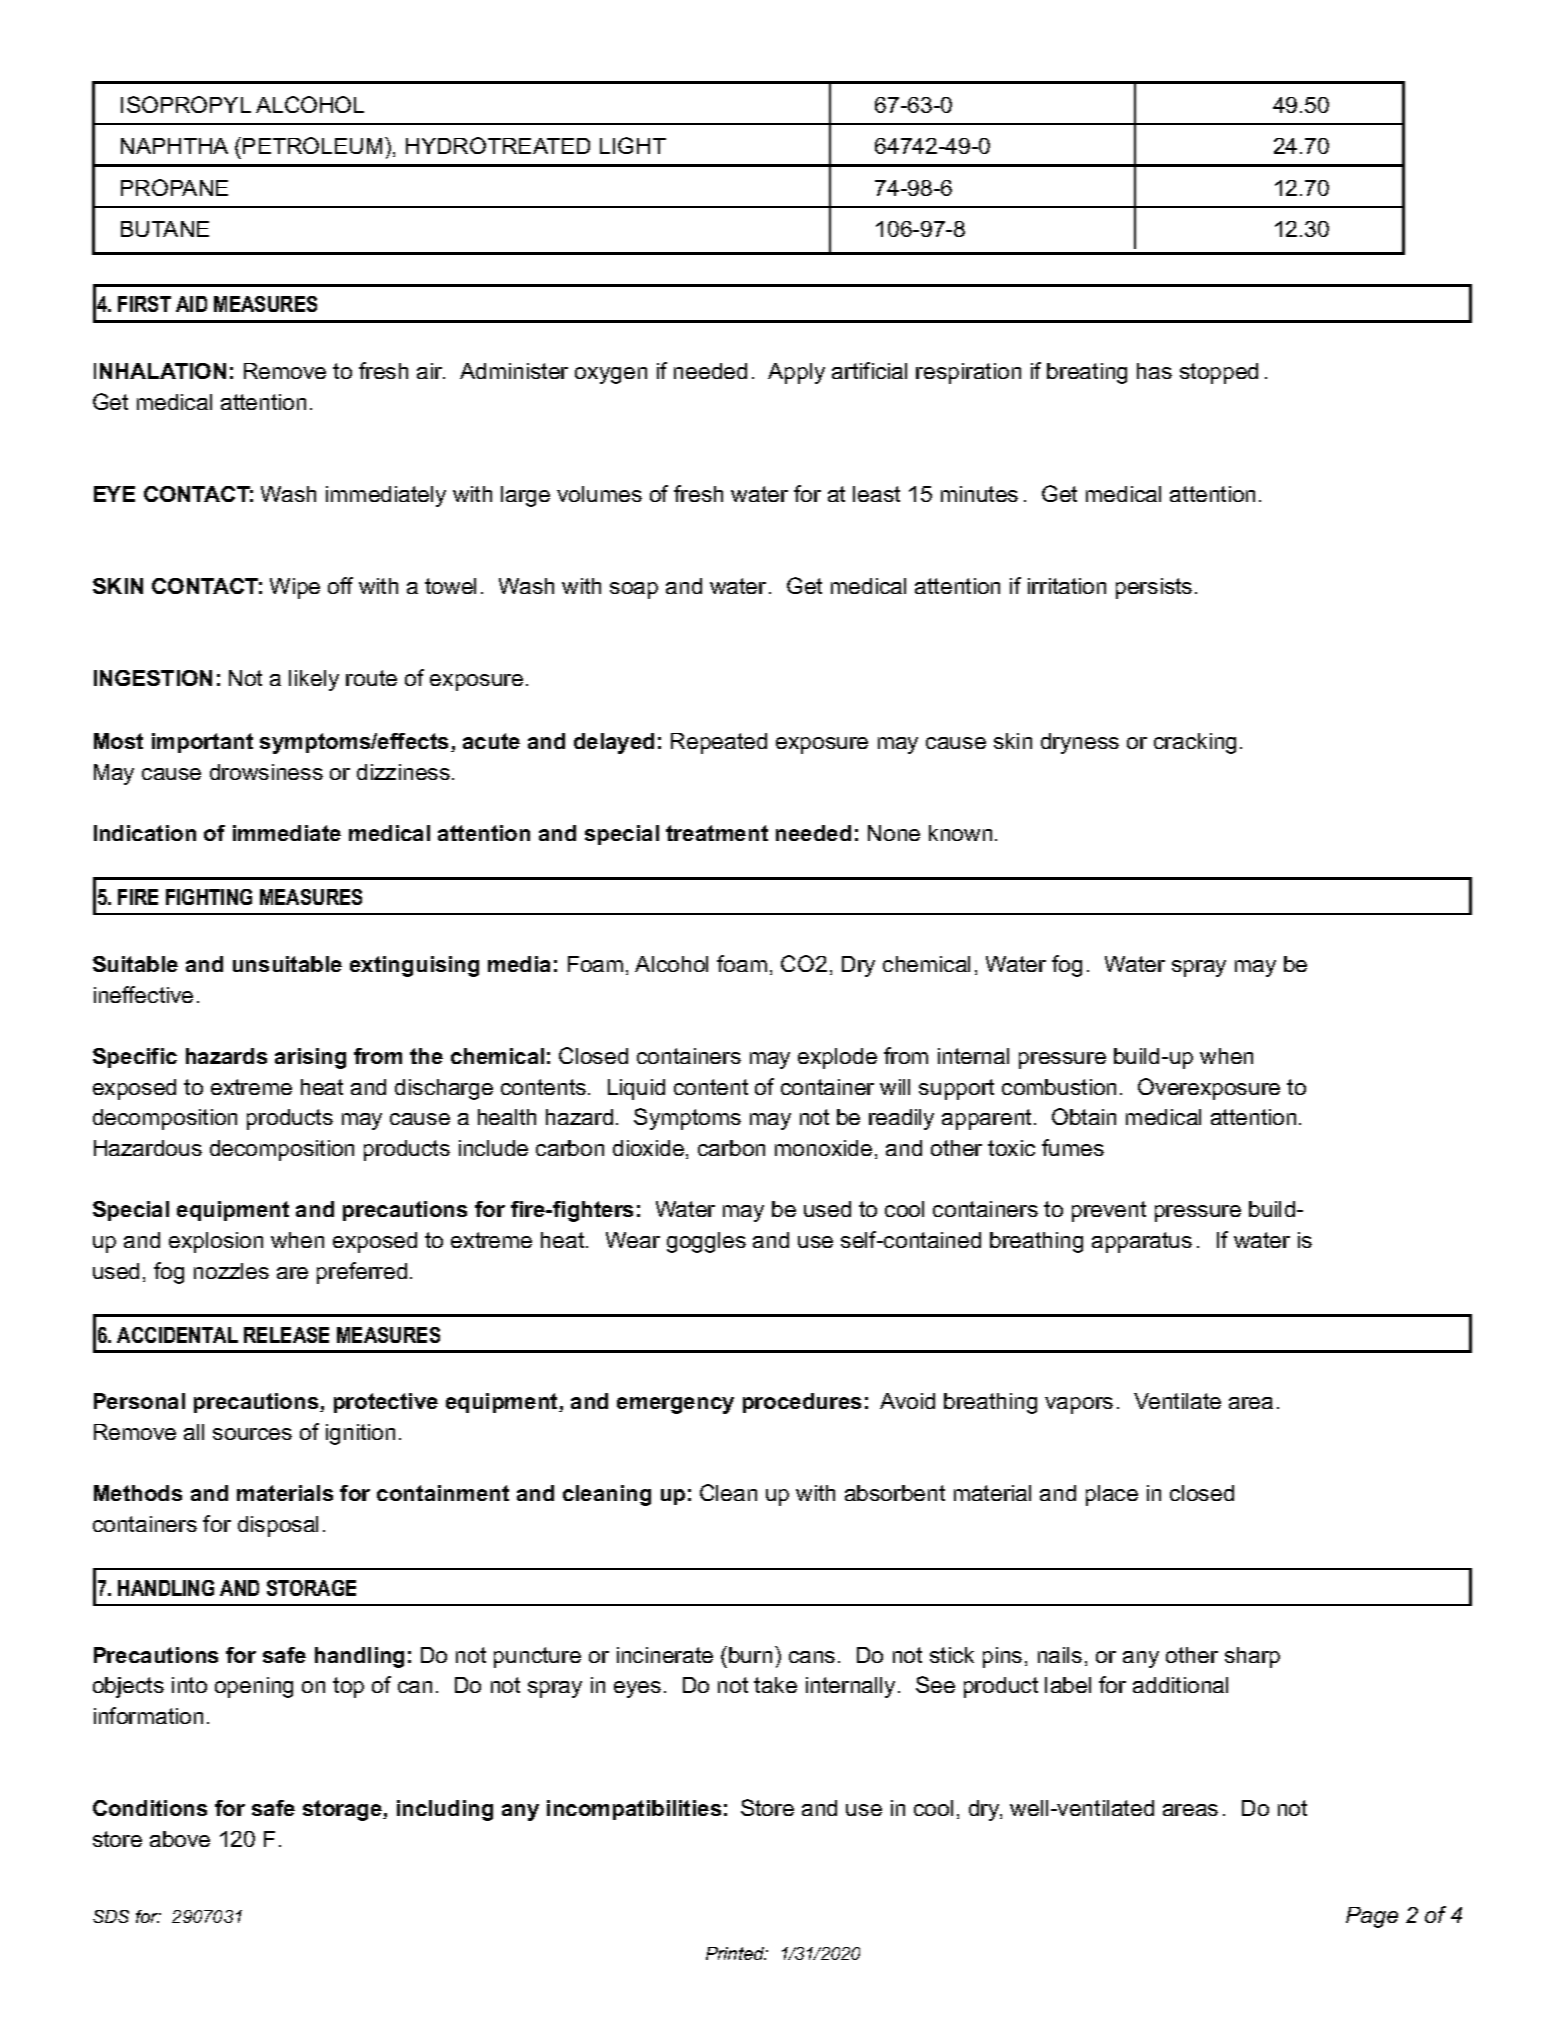 This document has height=2026, width=1565. I want to click on drowsiness, so click(266, 772).
